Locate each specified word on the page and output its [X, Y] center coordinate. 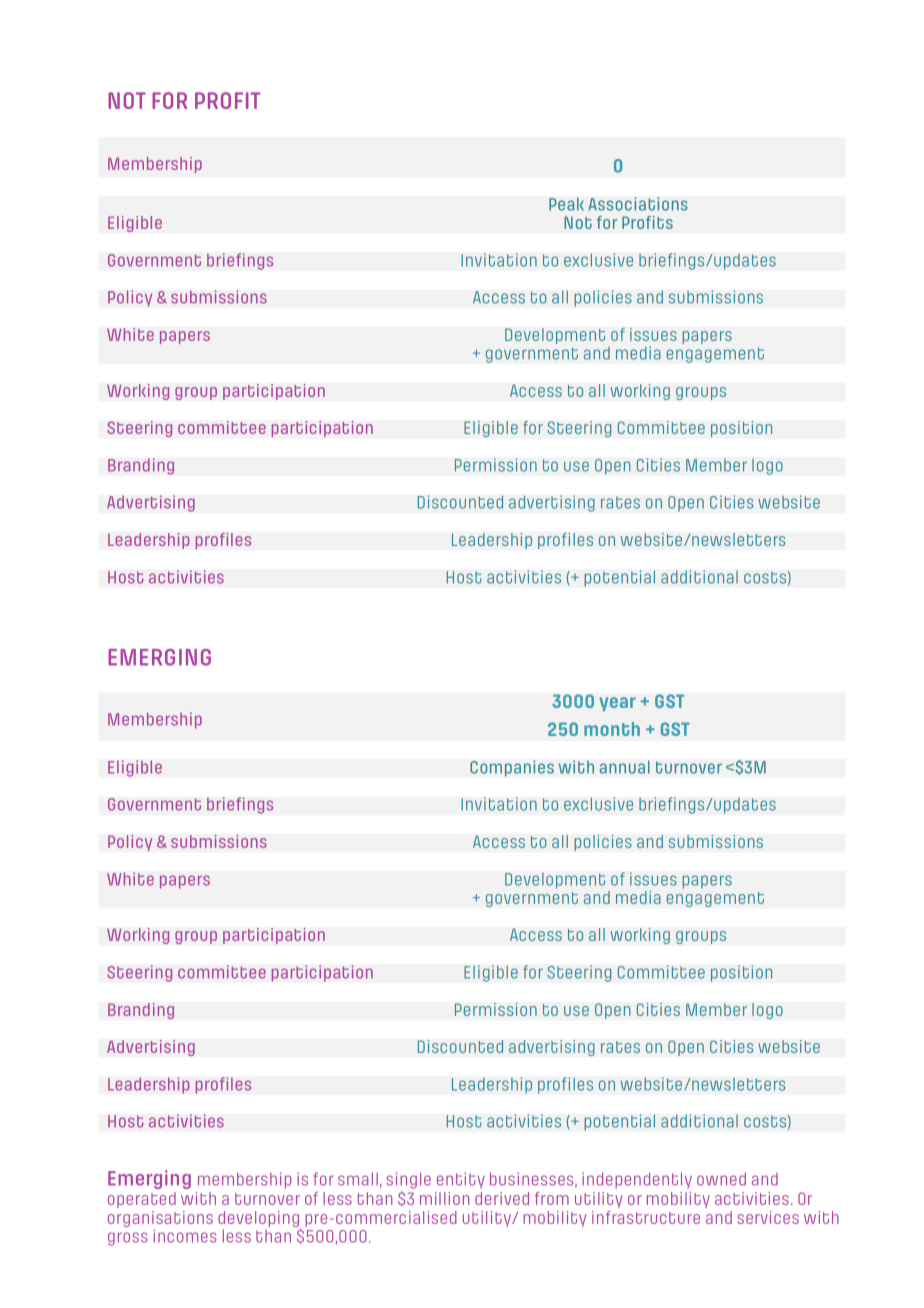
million [444, 1198]
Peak [566, 204]
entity [461, 1180]
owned [721, 1179]
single [408, 1180]
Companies [512, 768]
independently [637, 1180]
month [612, 729]
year [617, 704]
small [358, 1179]
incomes [185, 1236]
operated [142, 1200]
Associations [638, 204]
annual [624, 767]
